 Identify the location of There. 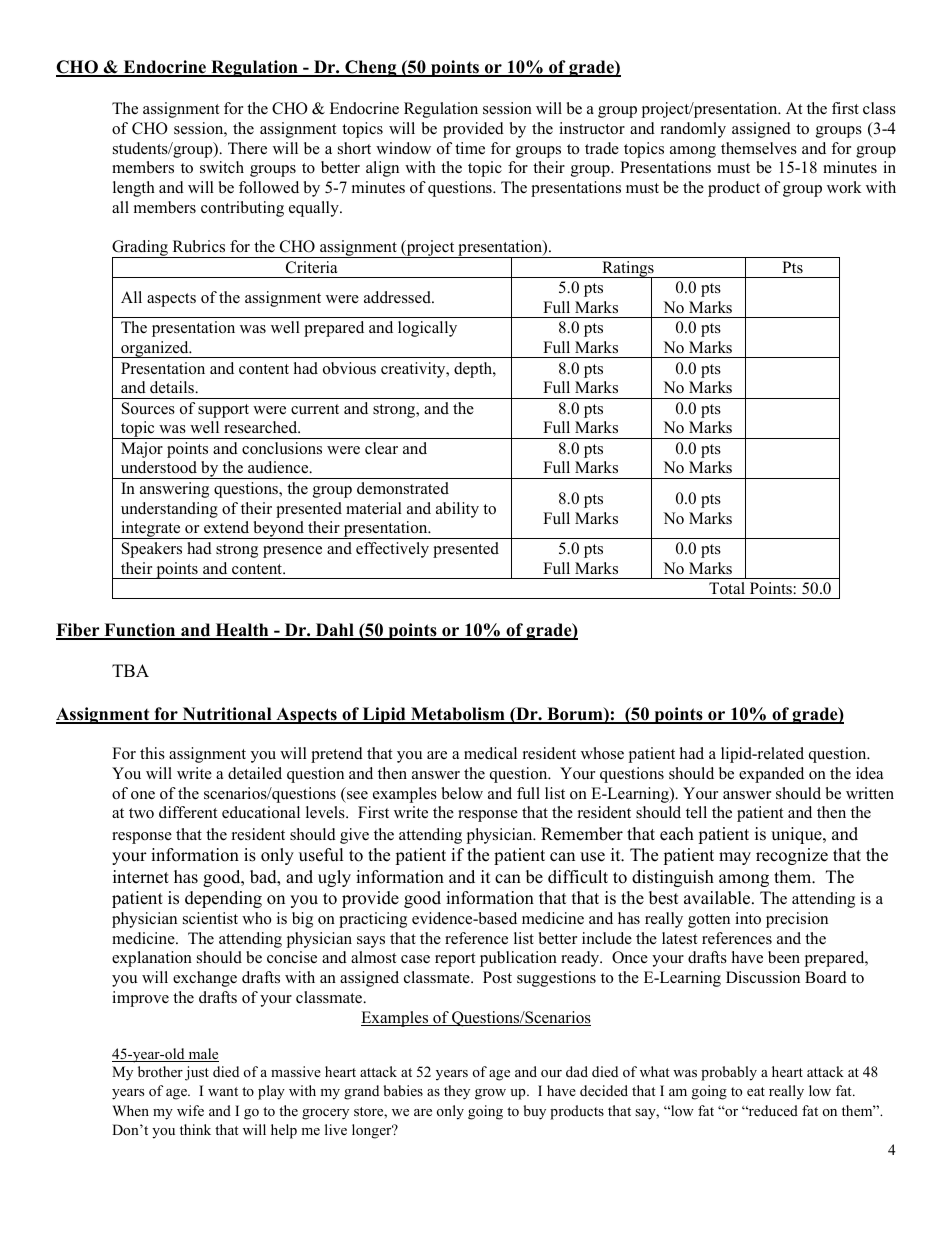
(247, 148).
